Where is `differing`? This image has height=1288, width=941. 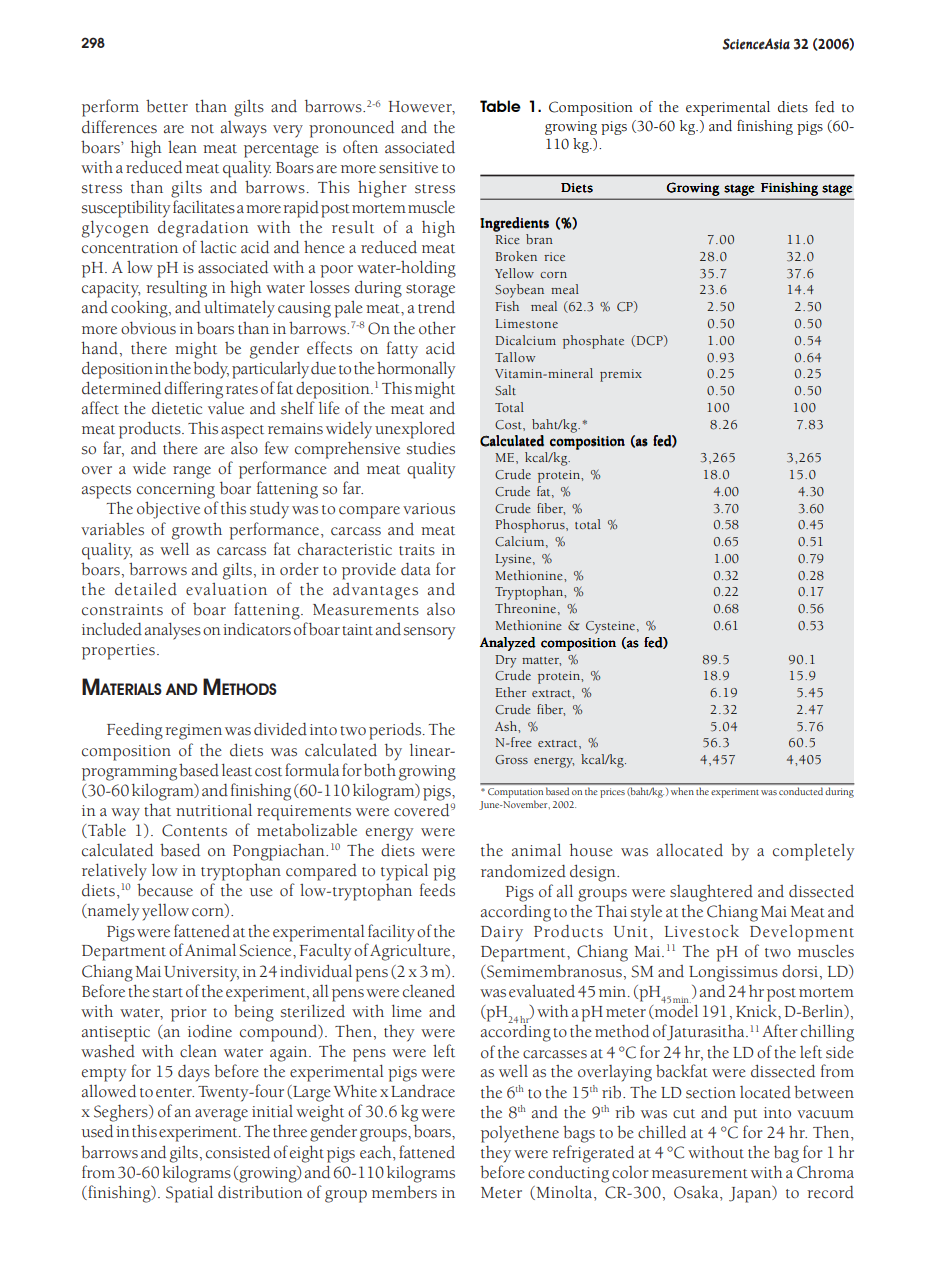 differing is located at coordinates (193, 390).
